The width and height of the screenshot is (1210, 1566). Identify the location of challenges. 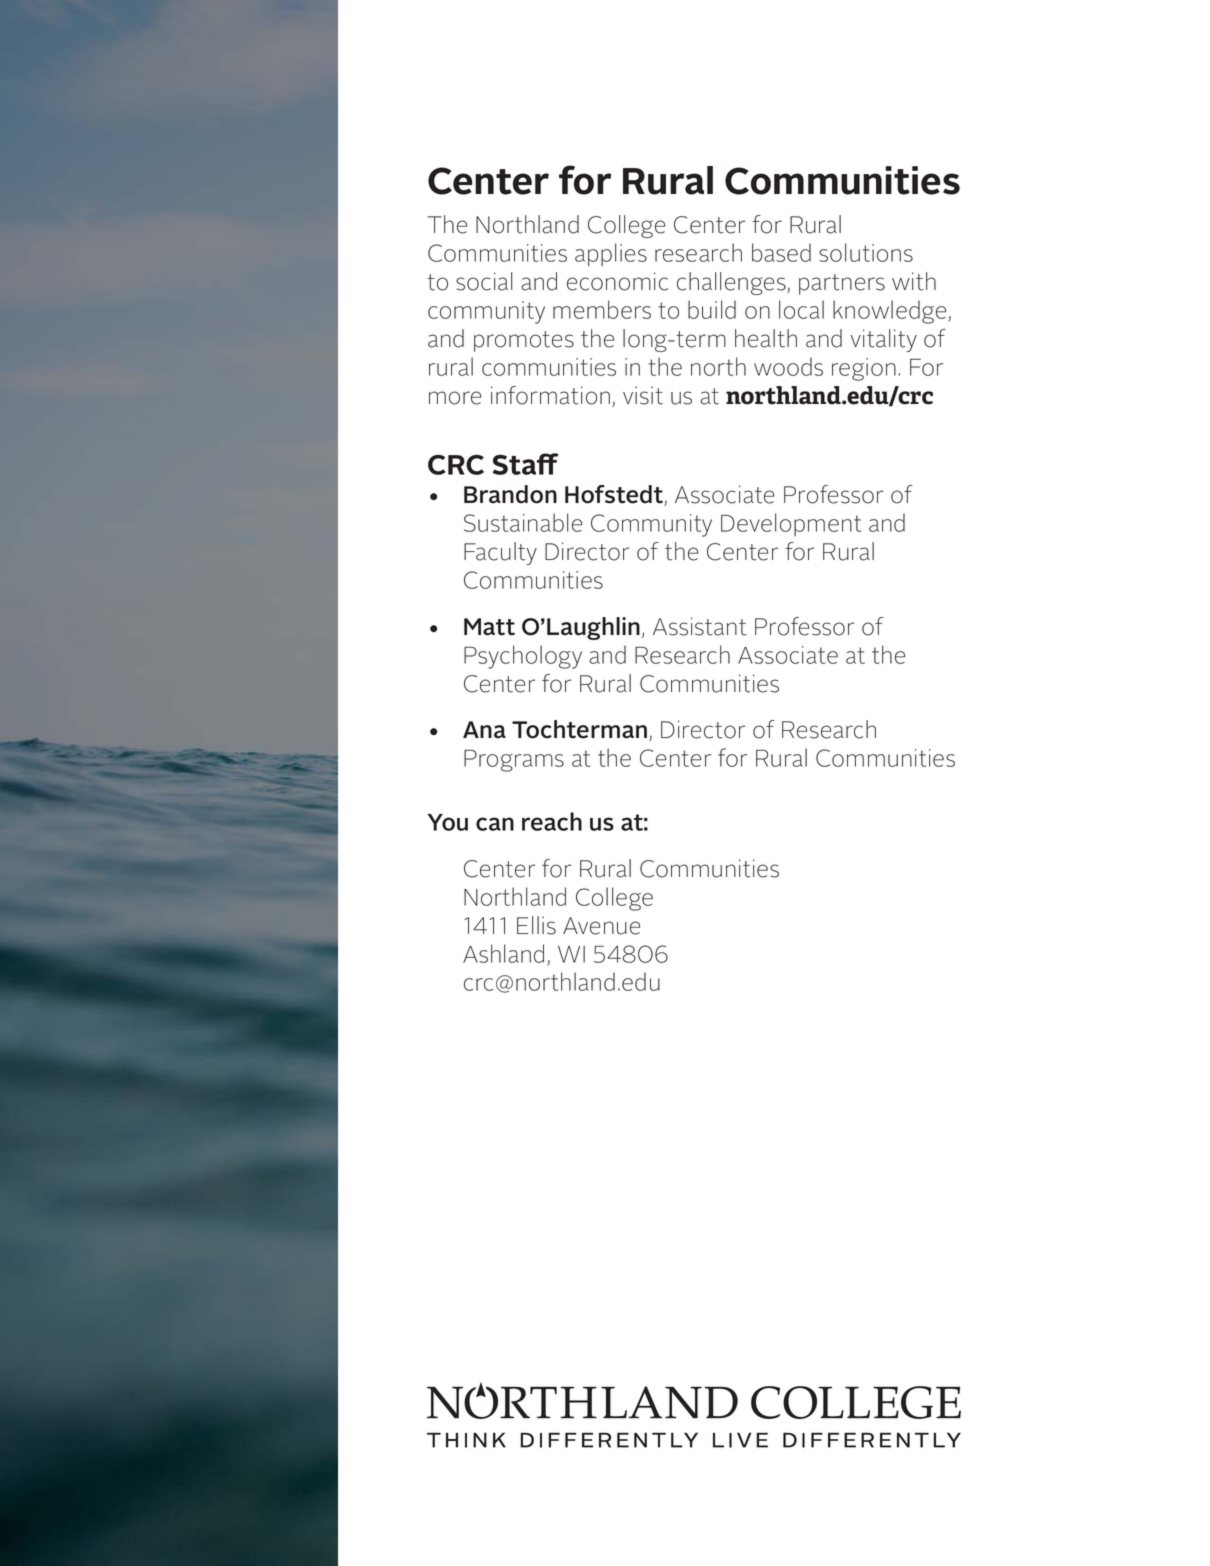
(732, 283).
